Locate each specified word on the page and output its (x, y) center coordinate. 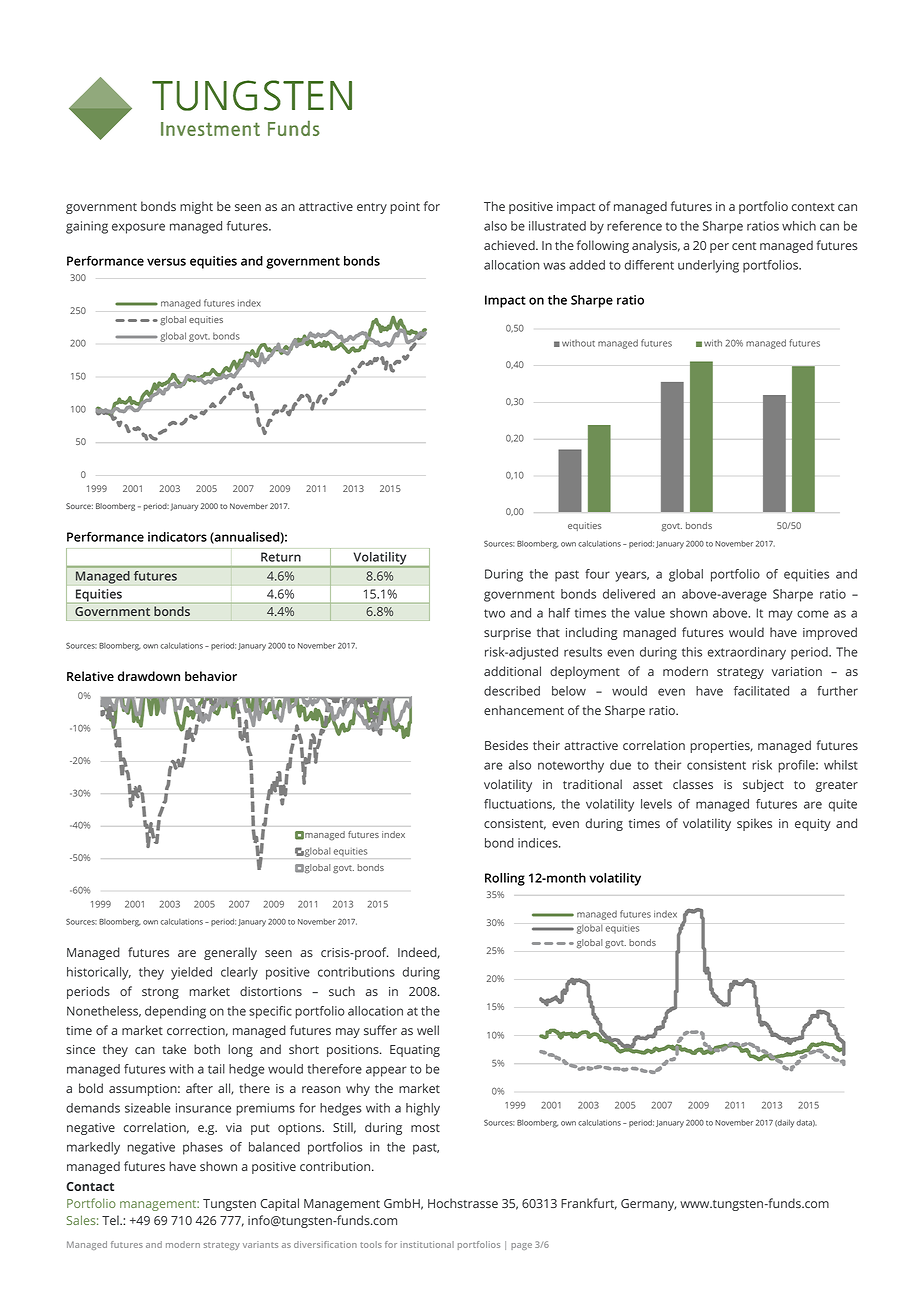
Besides (506, 745)
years (632, 576)
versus (166, 262)
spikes (754, 824)
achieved (510, 245)
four (597, 574)
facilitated (761, 691)
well (428, 1030)
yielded (191, 973)
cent (744, 246)
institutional (427, 1244)
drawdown (149, 676)
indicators (177, 537)
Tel (111, 1220)
